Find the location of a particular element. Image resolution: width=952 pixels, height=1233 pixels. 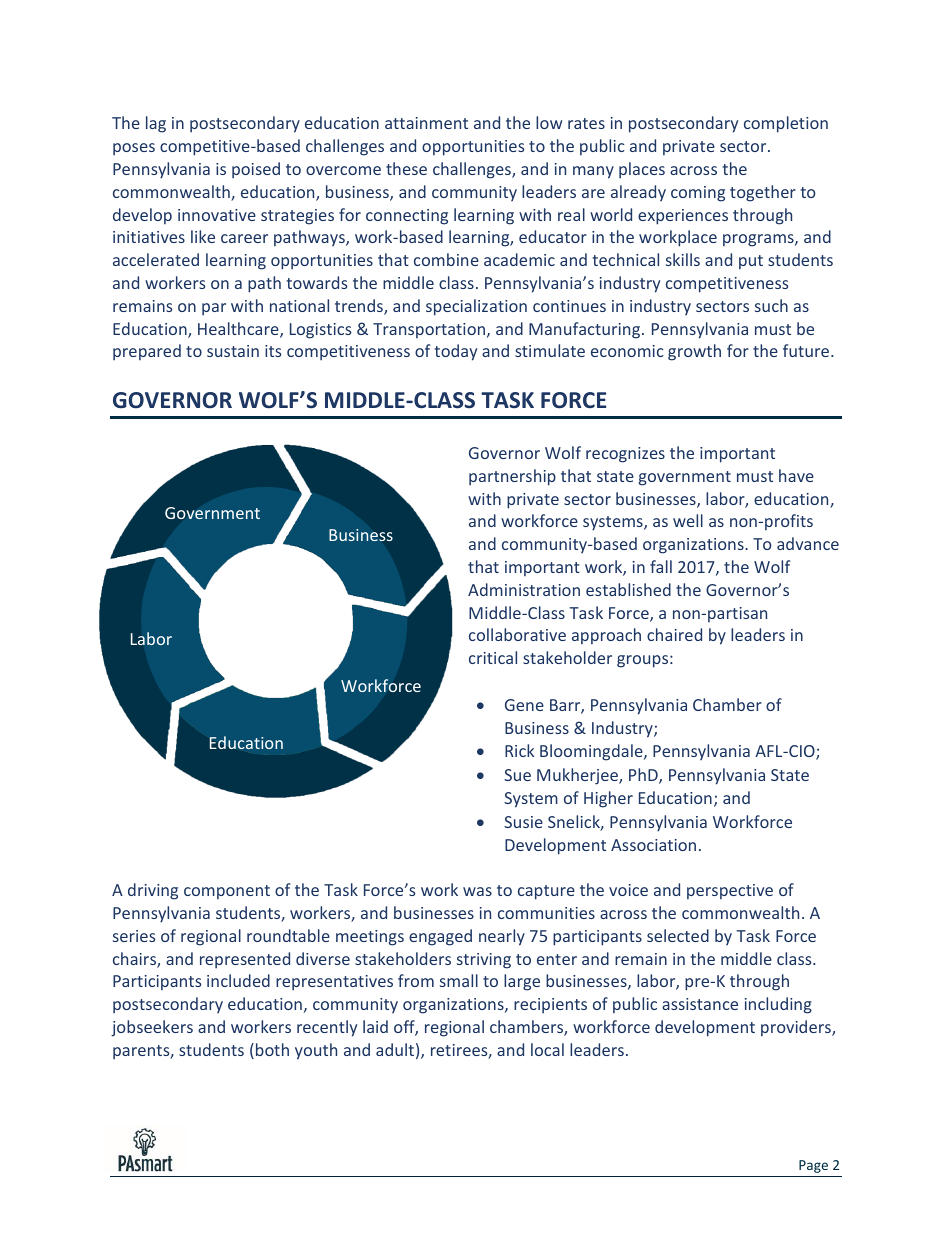

both is located at coordinates (272, 1049).
